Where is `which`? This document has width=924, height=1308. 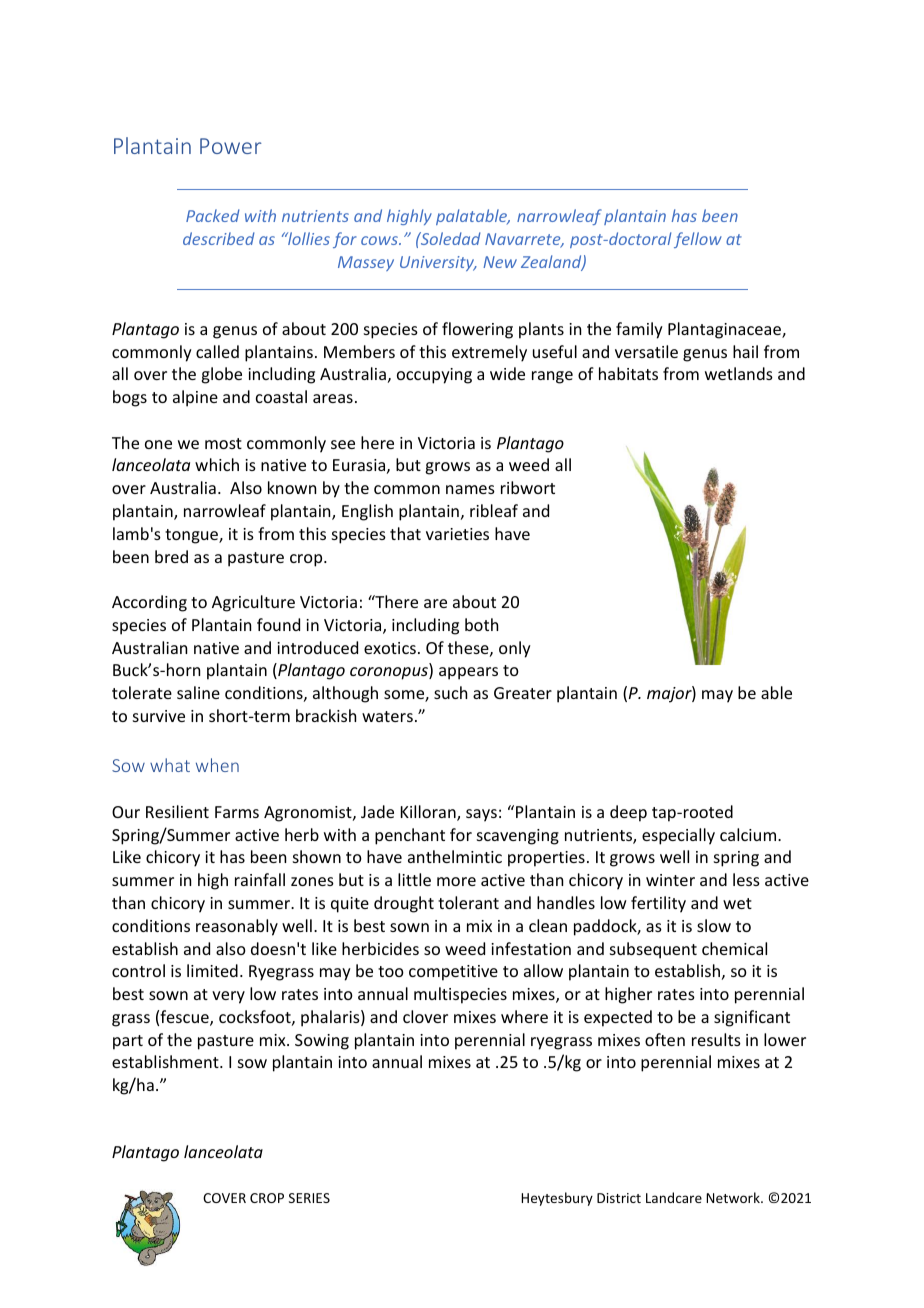 which is located at coordinates (217, 464).
